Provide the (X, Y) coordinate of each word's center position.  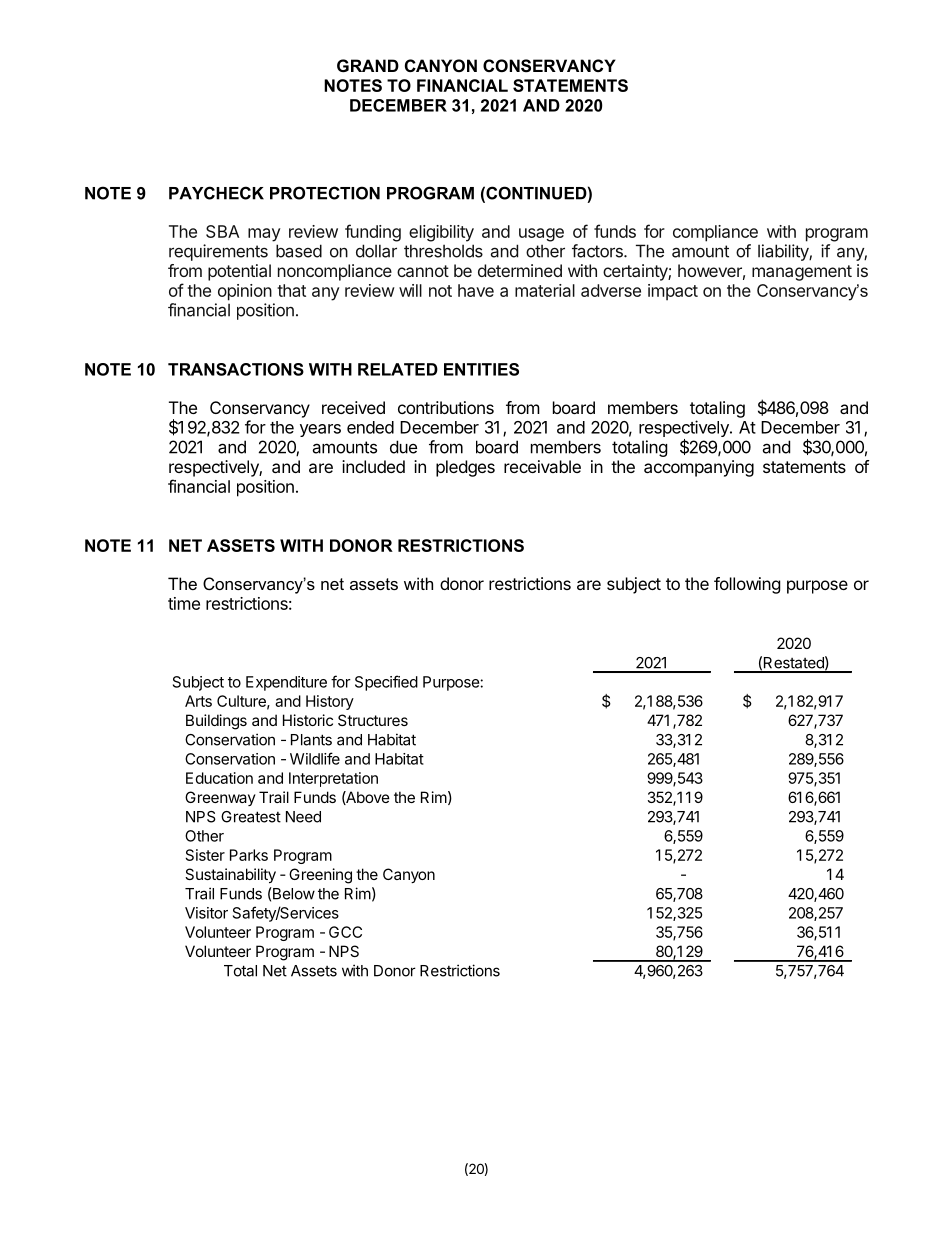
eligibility (441, 233)
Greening (320, 876)
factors (598, 251)
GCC (345, 932)
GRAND (368, 65)
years (320, 430)
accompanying (699, 468)
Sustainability (230, 875)
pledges (465, 468)
